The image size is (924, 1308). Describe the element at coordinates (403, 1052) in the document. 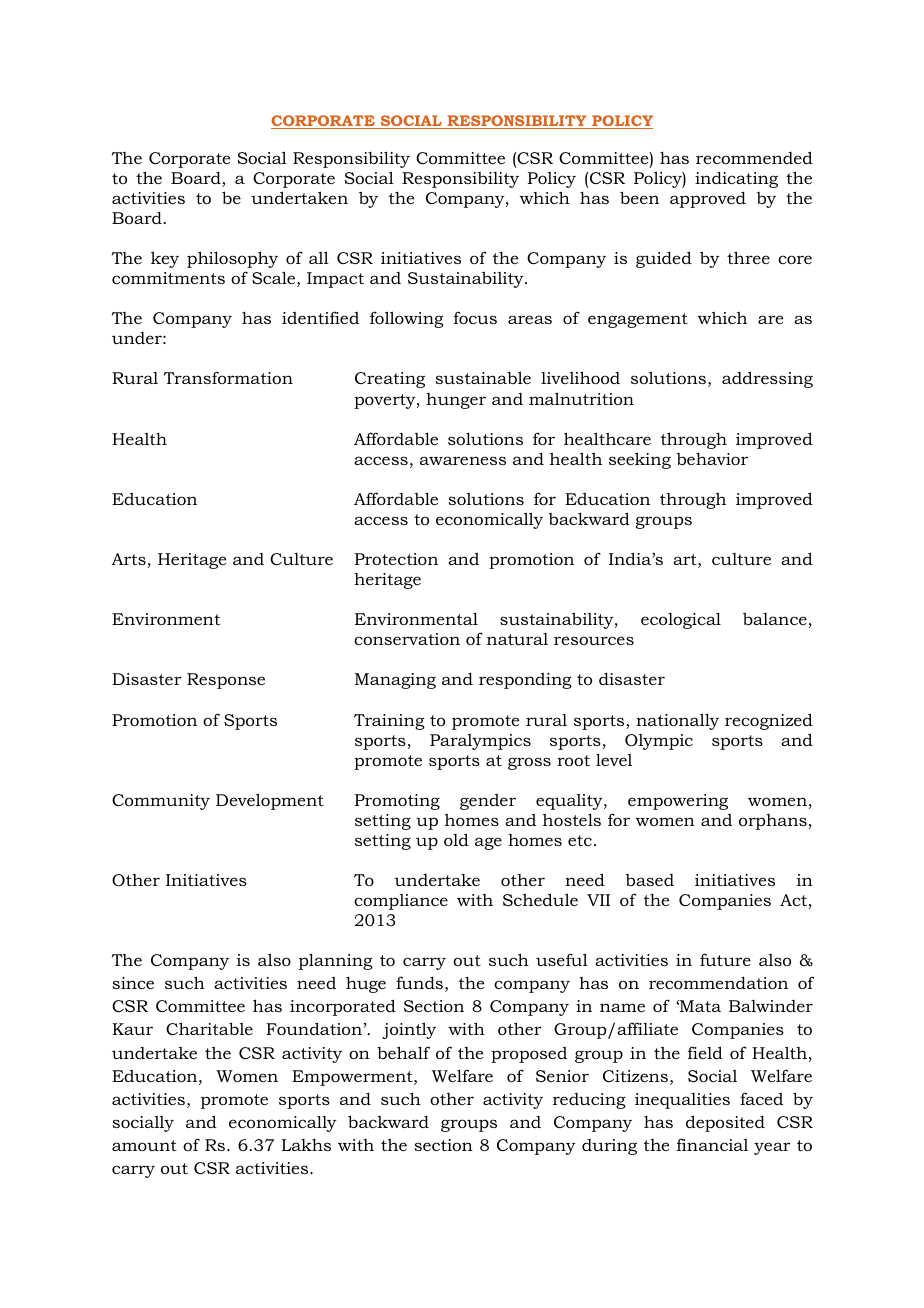

I see `behalf` at that location.
